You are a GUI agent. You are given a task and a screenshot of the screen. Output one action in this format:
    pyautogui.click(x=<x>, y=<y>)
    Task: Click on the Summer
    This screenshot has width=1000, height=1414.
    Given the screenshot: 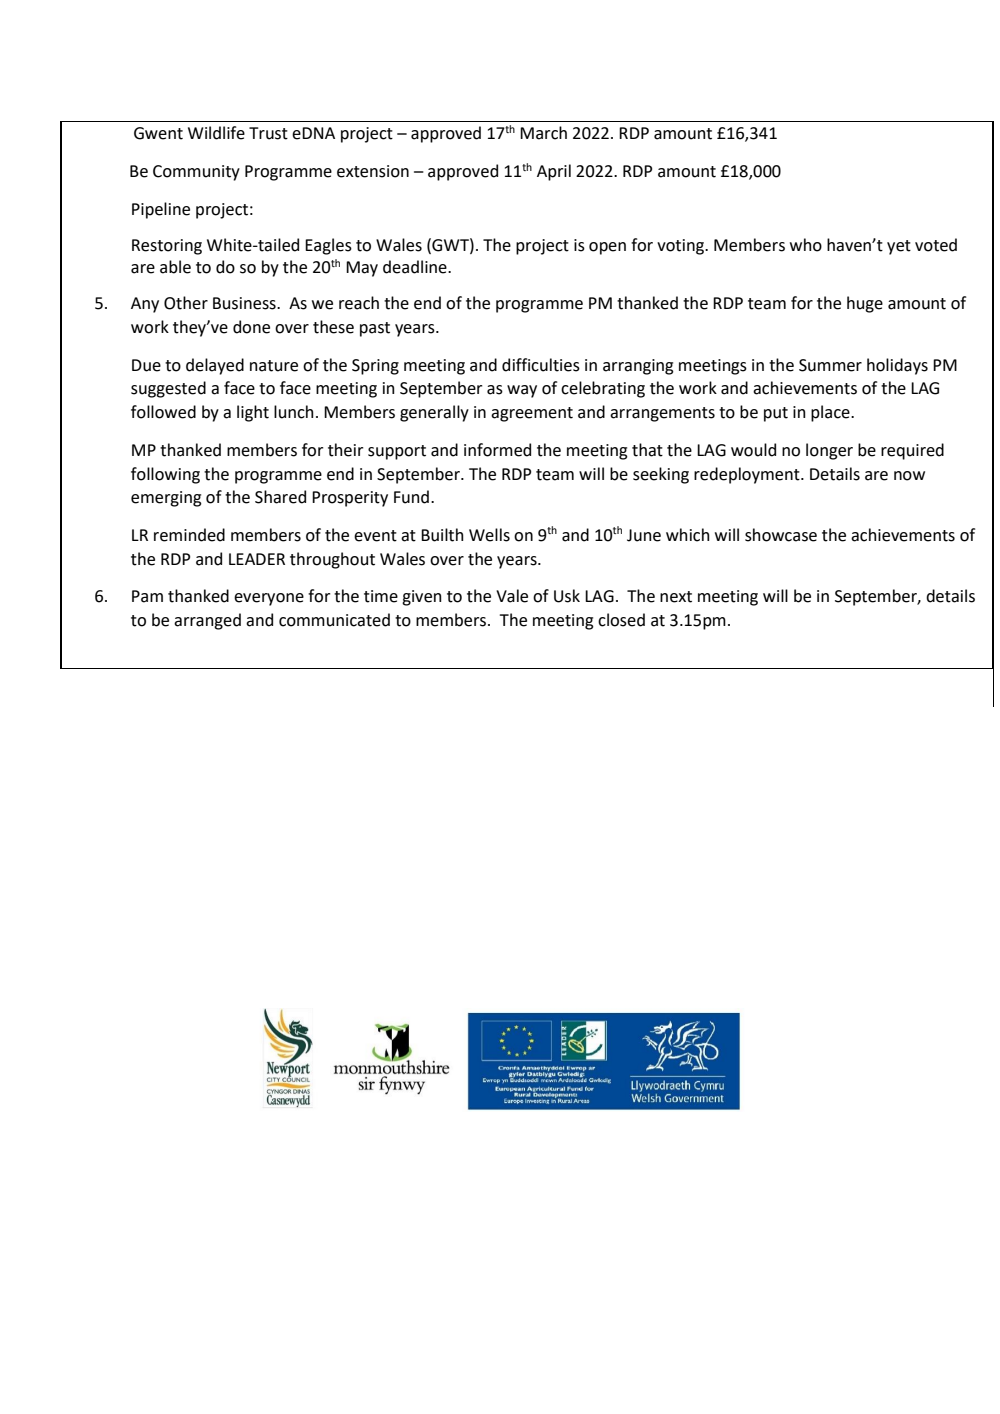 What is the action you would take?
    pyautogui.click(x=830, y=365)
